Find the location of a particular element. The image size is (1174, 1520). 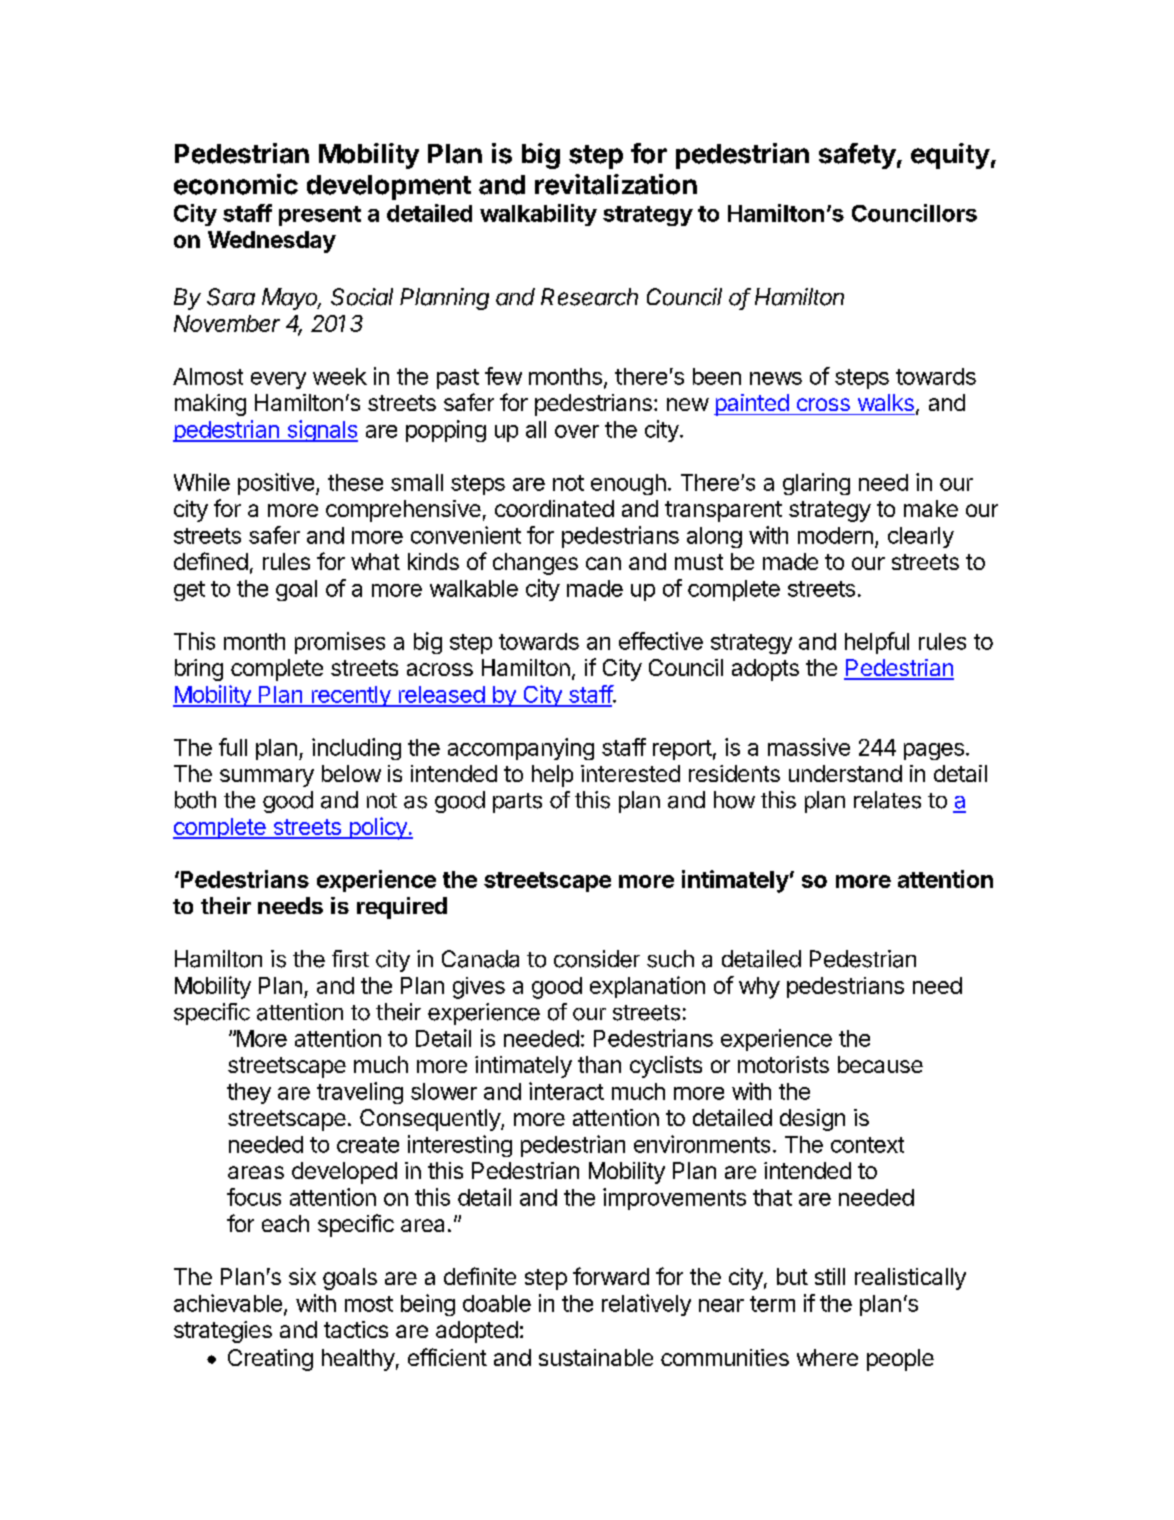

accompanying is located at coordinates (521, 749).
